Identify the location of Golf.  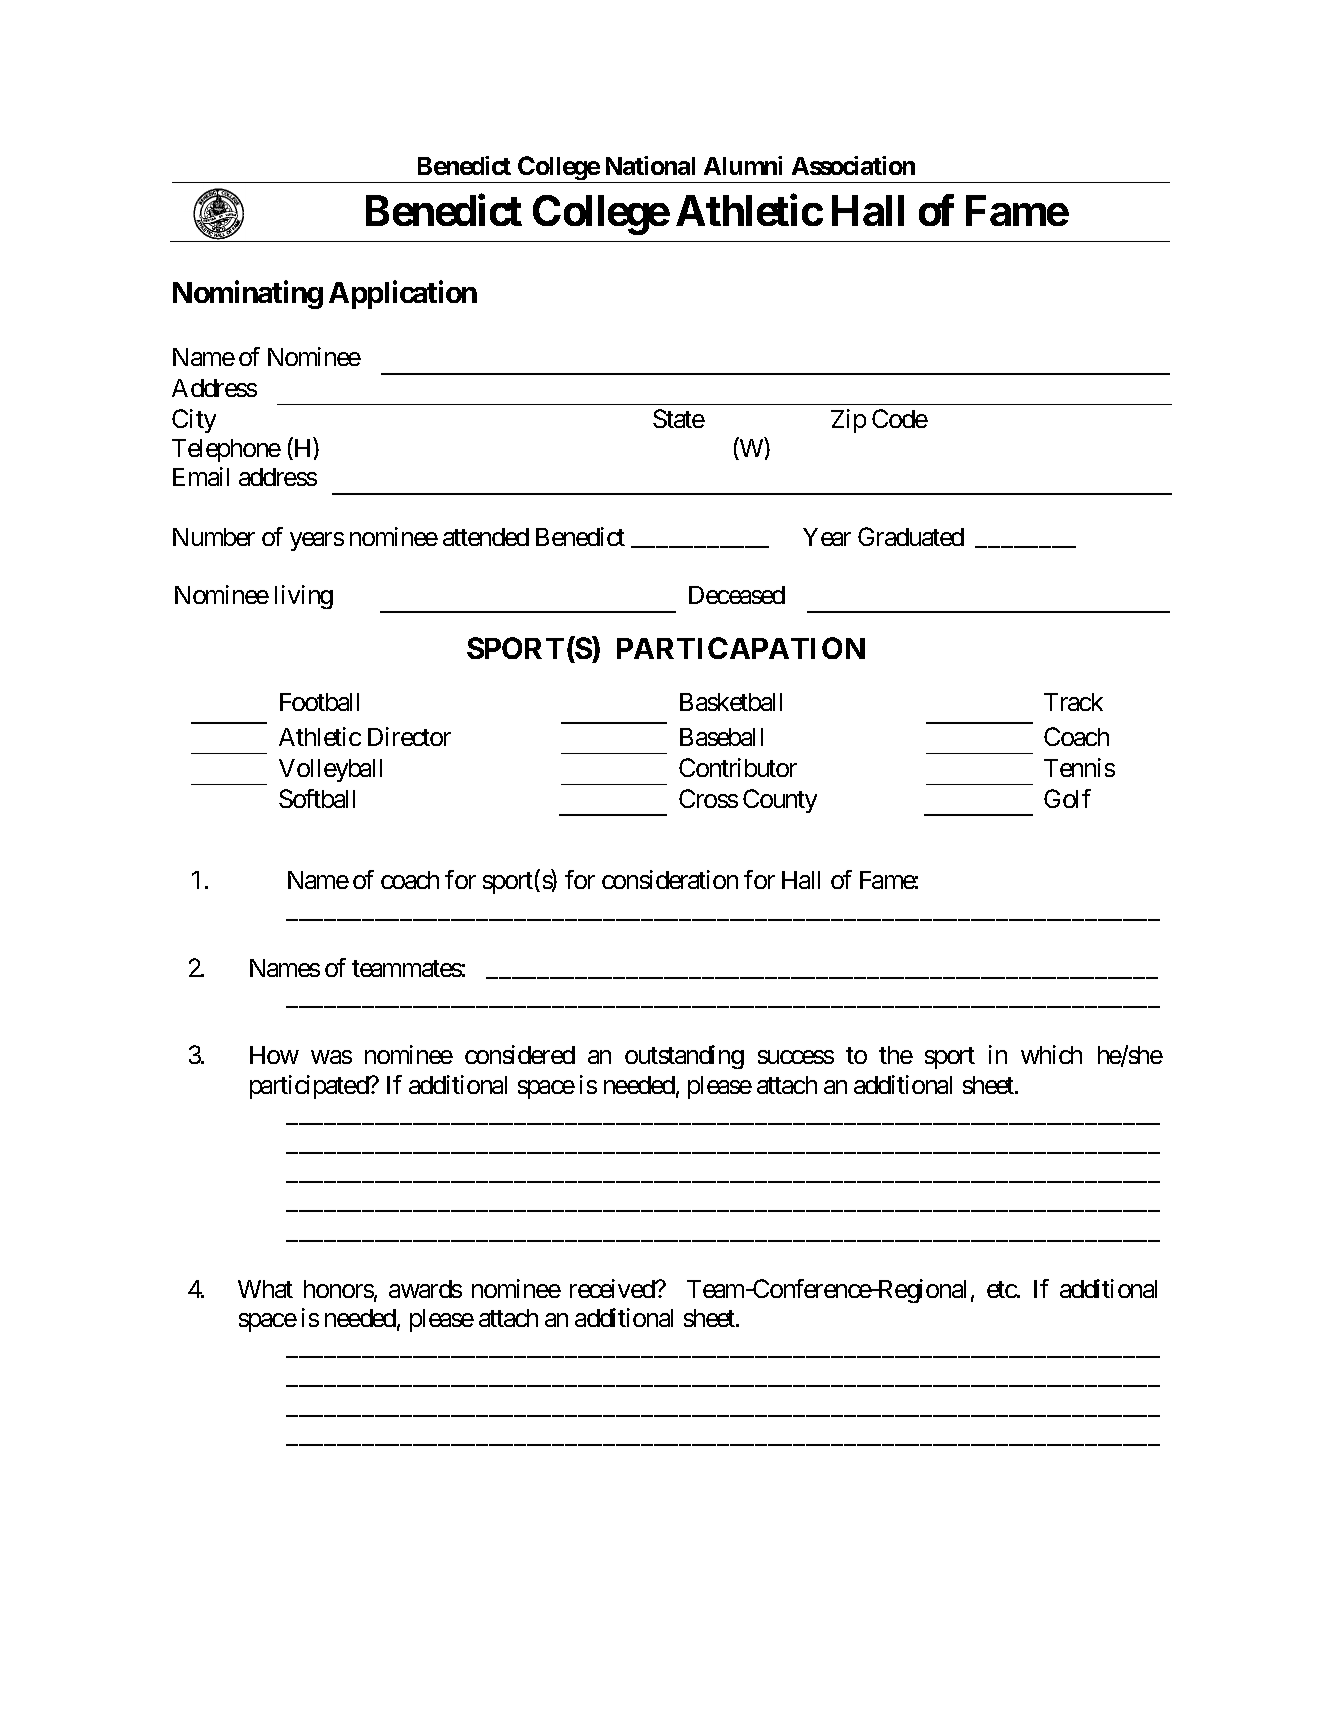
(1067, 798).
